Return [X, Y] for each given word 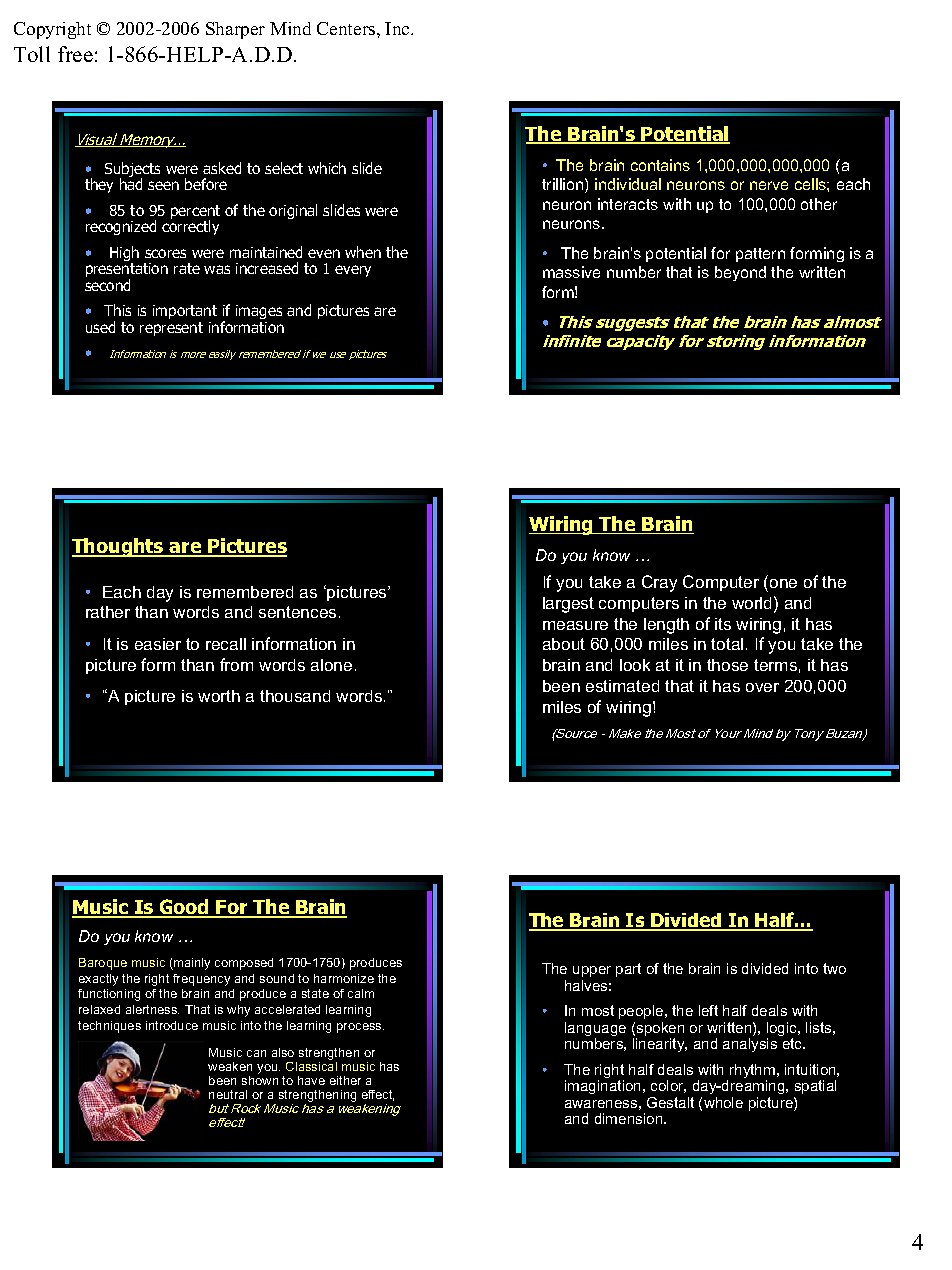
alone [331, 665]
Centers [347, 28]
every [353, 271]
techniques [109, 1027]
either [345, 1080]
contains [660, 165]
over [762, 687]
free [75, 54]
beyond [740, 273]
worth [219, 696]
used [100, 327]
